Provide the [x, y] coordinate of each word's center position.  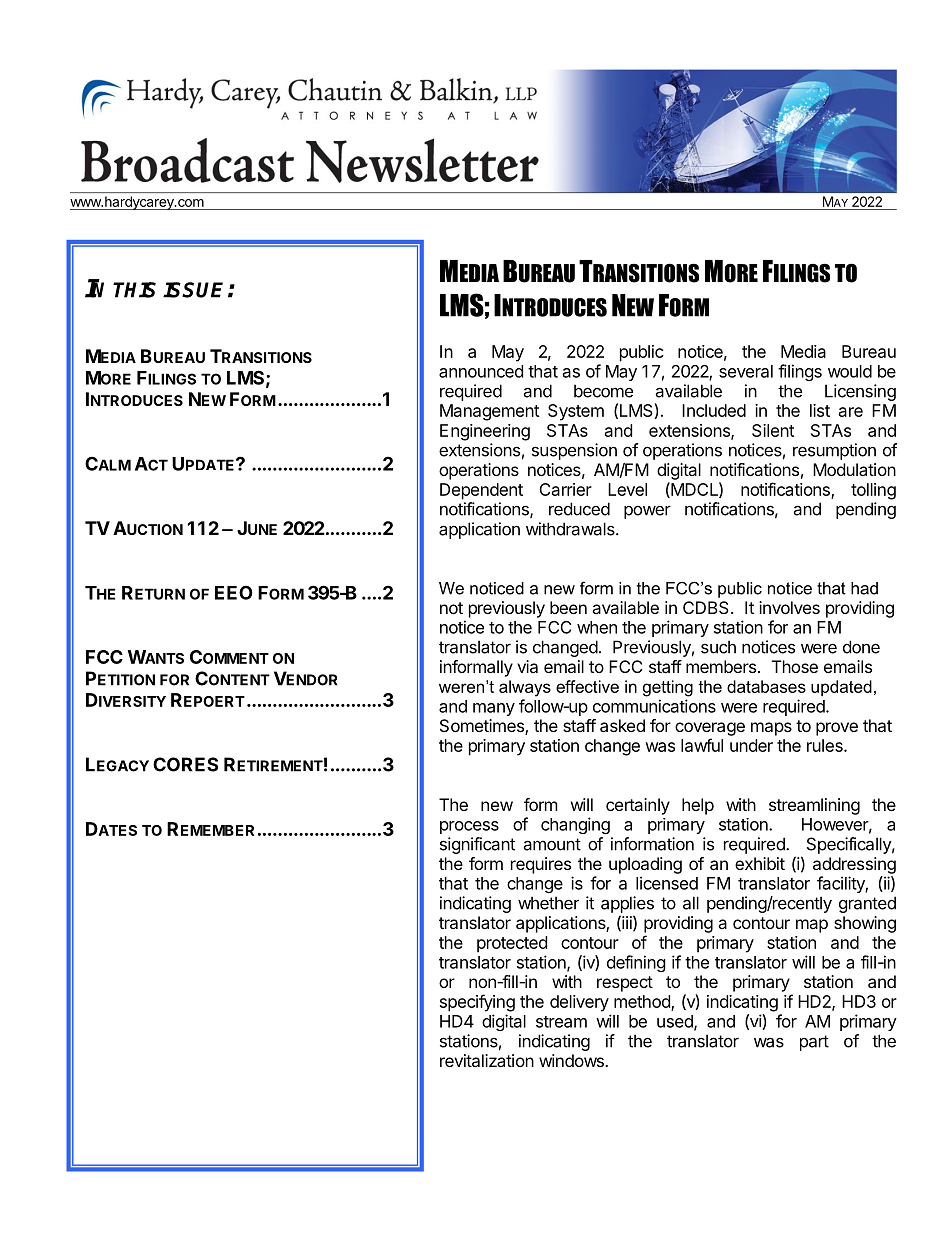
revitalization [487, 1060]
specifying [477, 1003]
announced [481, 371]
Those [795, 666]
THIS [134, 290]
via [527, 666]
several [746, 371]
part [814, 1043]
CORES [185, 764]
